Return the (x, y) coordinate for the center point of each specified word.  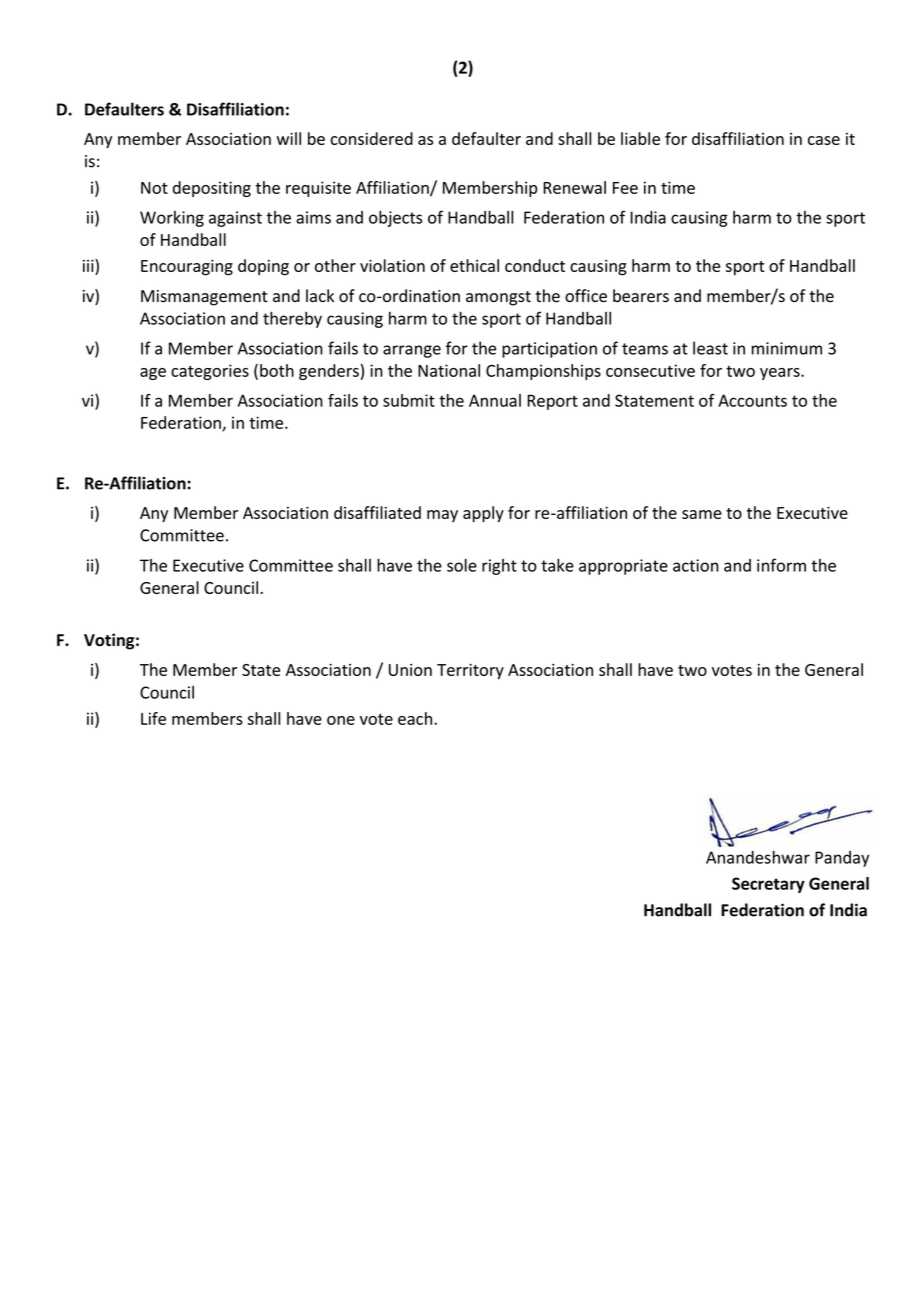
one (341, 720)
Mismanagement (204, 298)
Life (153, 718)
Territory (470, 672)
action (696, 565)
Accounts (752, 400)
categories (210, 372)
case (824, 140)
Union (410, 670)
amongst (498, 298)
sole (462, 565)
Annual (495, 400)
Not (154, 188)
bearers (641, 296)
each (416, 718)
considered (371, 138)
